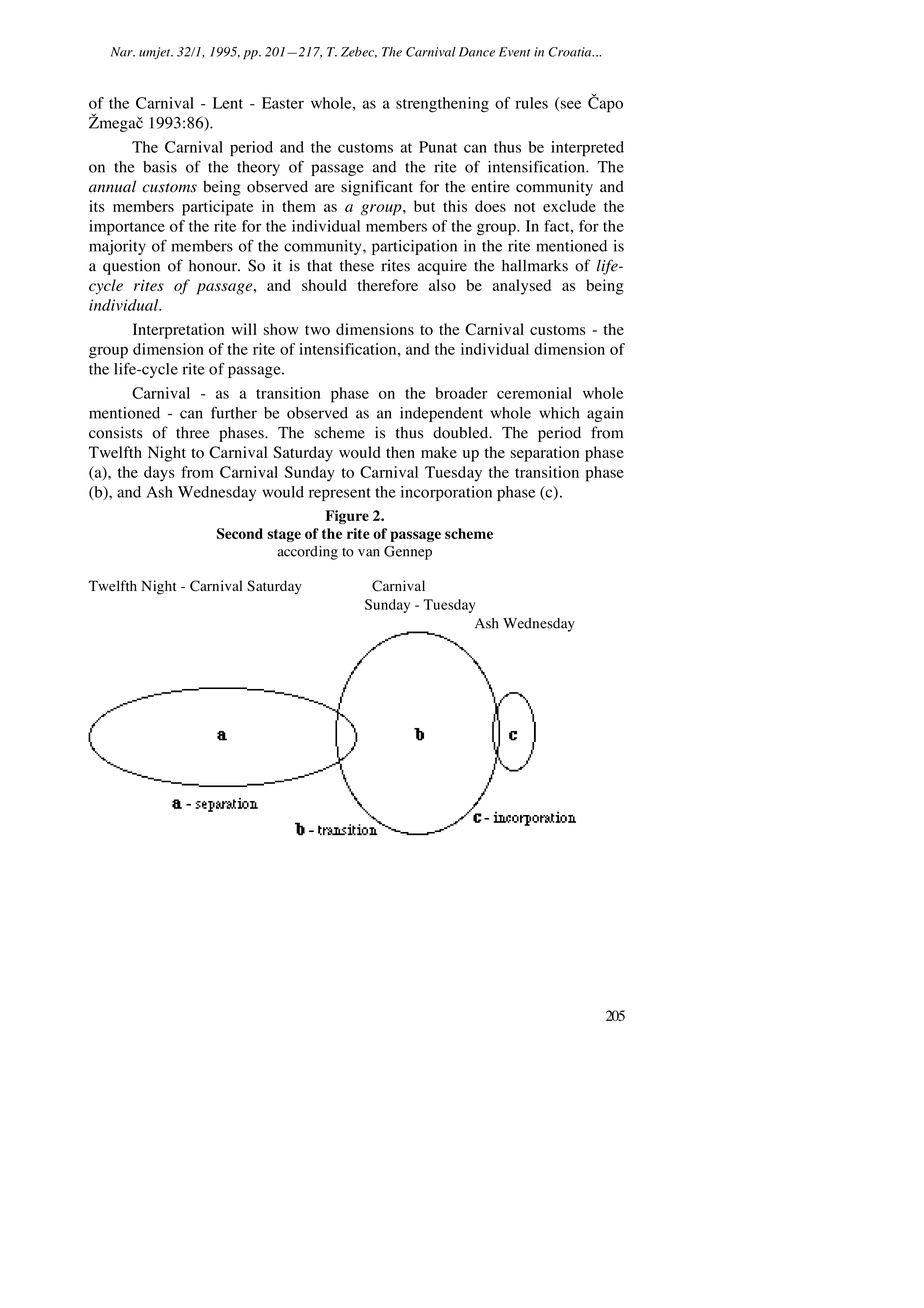  What do you see at coordinates (240, 533) in the document?
I see `Second` at bounding box center [240, 533].
